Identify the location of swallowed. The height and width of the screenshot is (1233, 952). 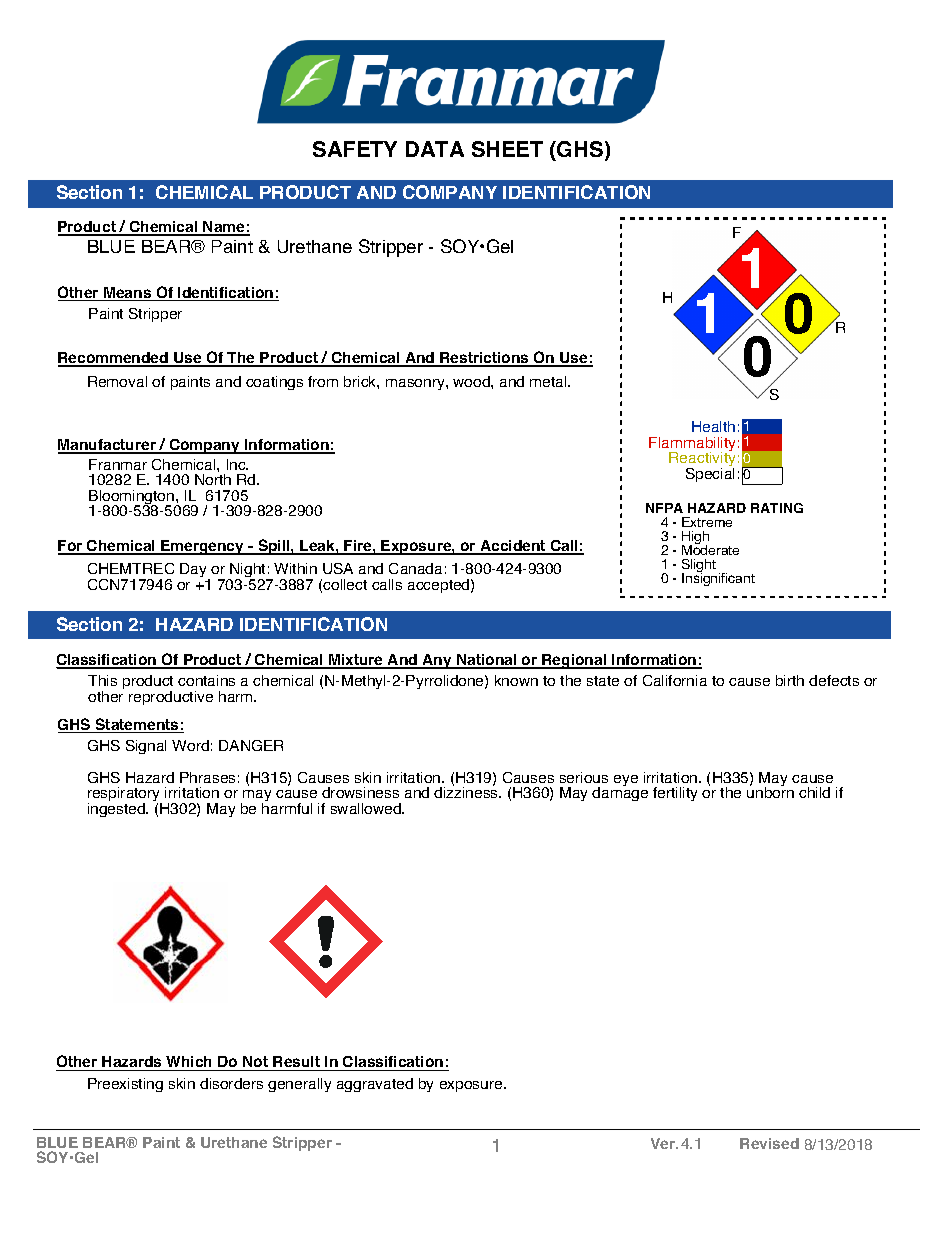
(367, 808).
